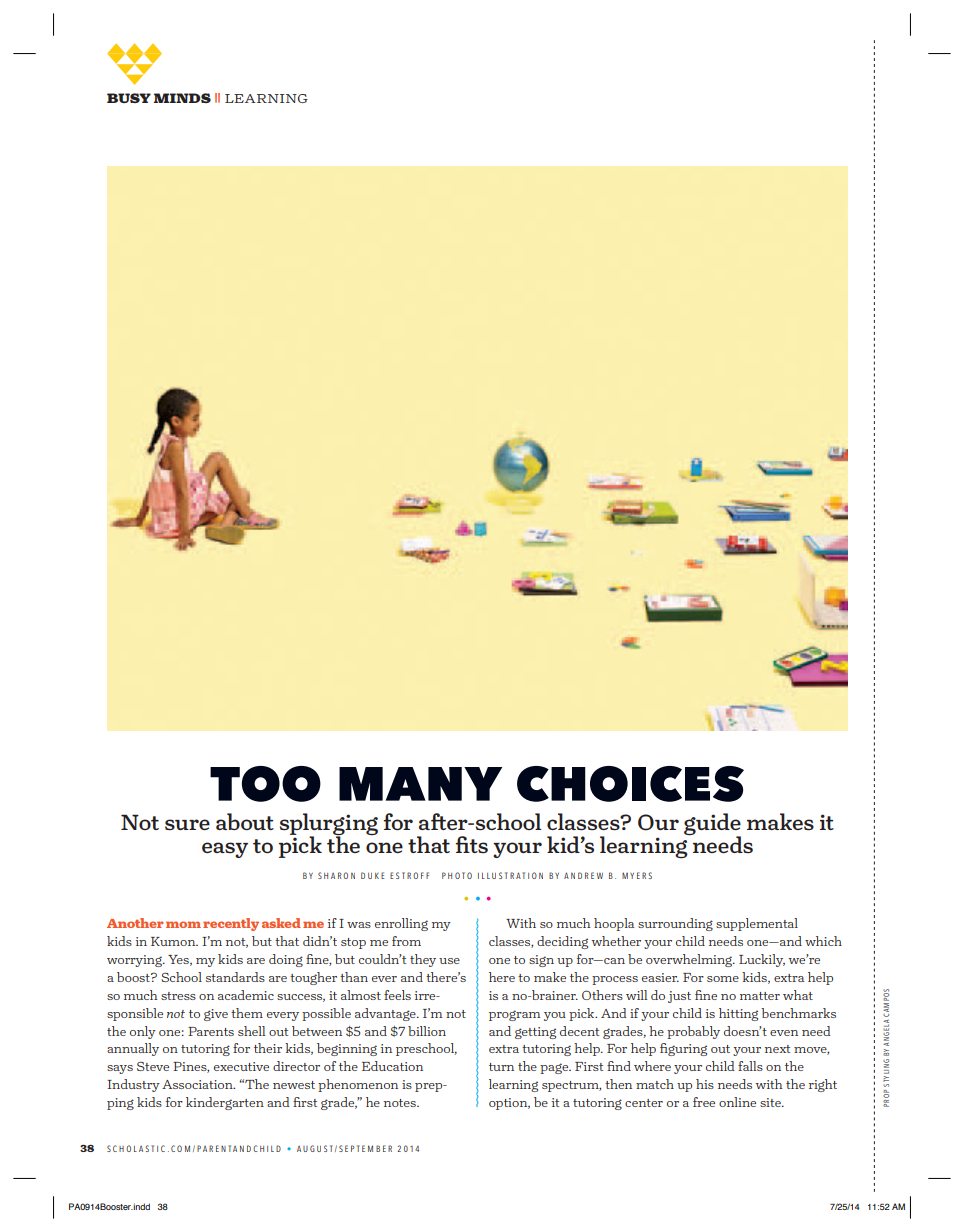 Image resolution: width=964 pixels, height=1232 pixels. Describe the element at coordinates (129, 98) in the screenshot. I see `busy` at that location.
